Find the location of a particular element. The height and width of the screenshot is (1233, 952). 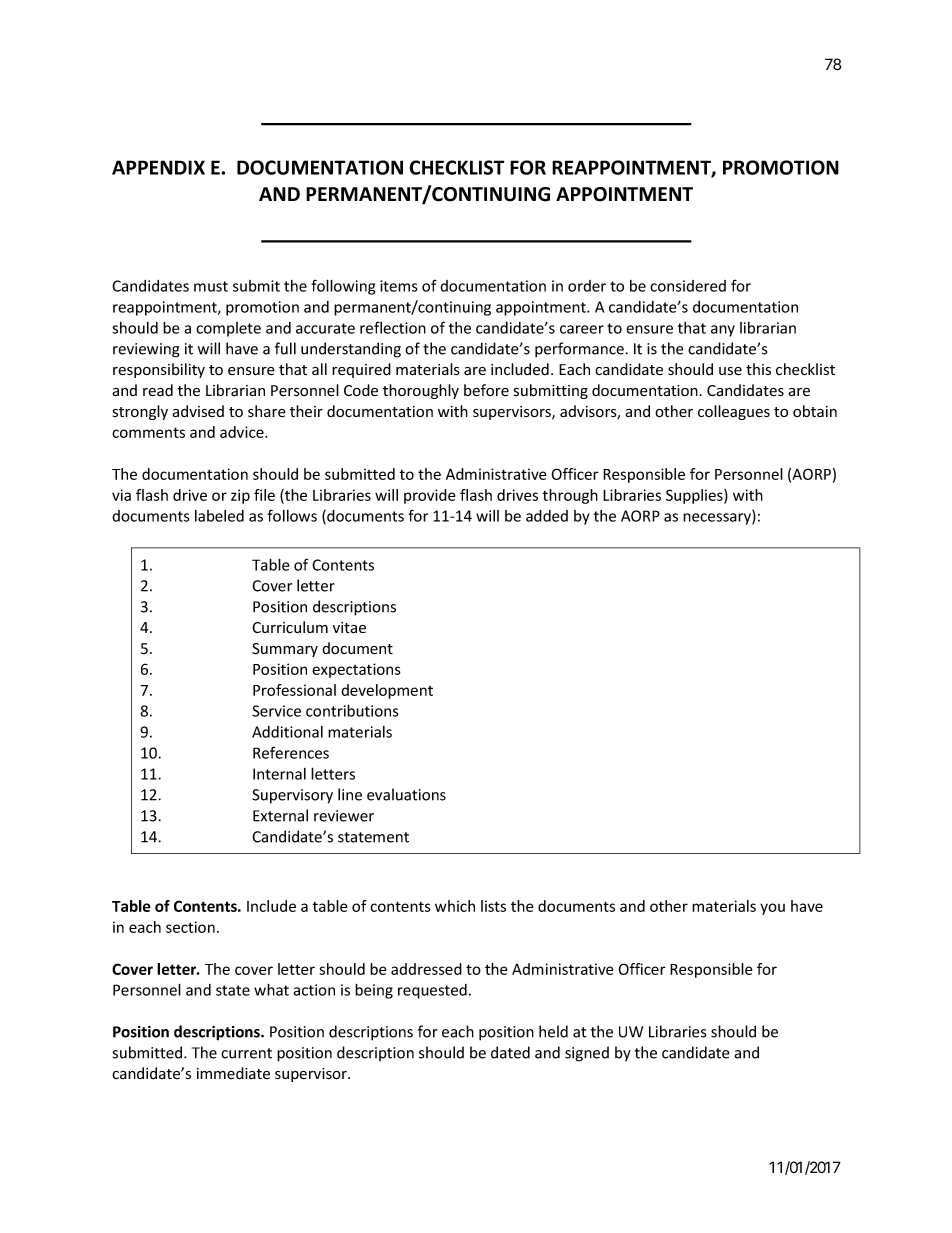

necessary is located at coordinates (718, 519).
